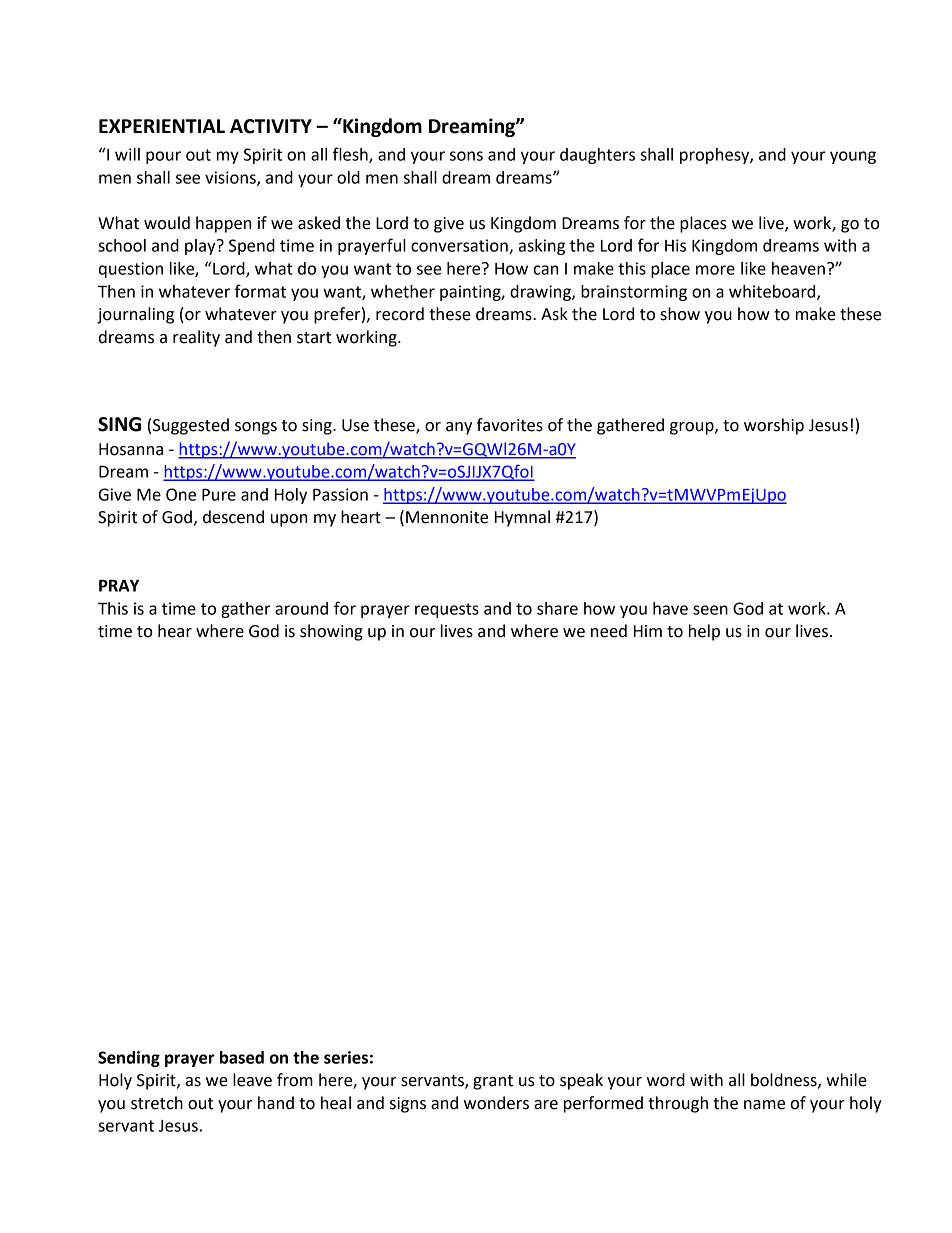 The width and height of the screenshot is (952, 1233). Describe the element at coordinates (774, 426) in the screenshot. I see `worship` at that location.
